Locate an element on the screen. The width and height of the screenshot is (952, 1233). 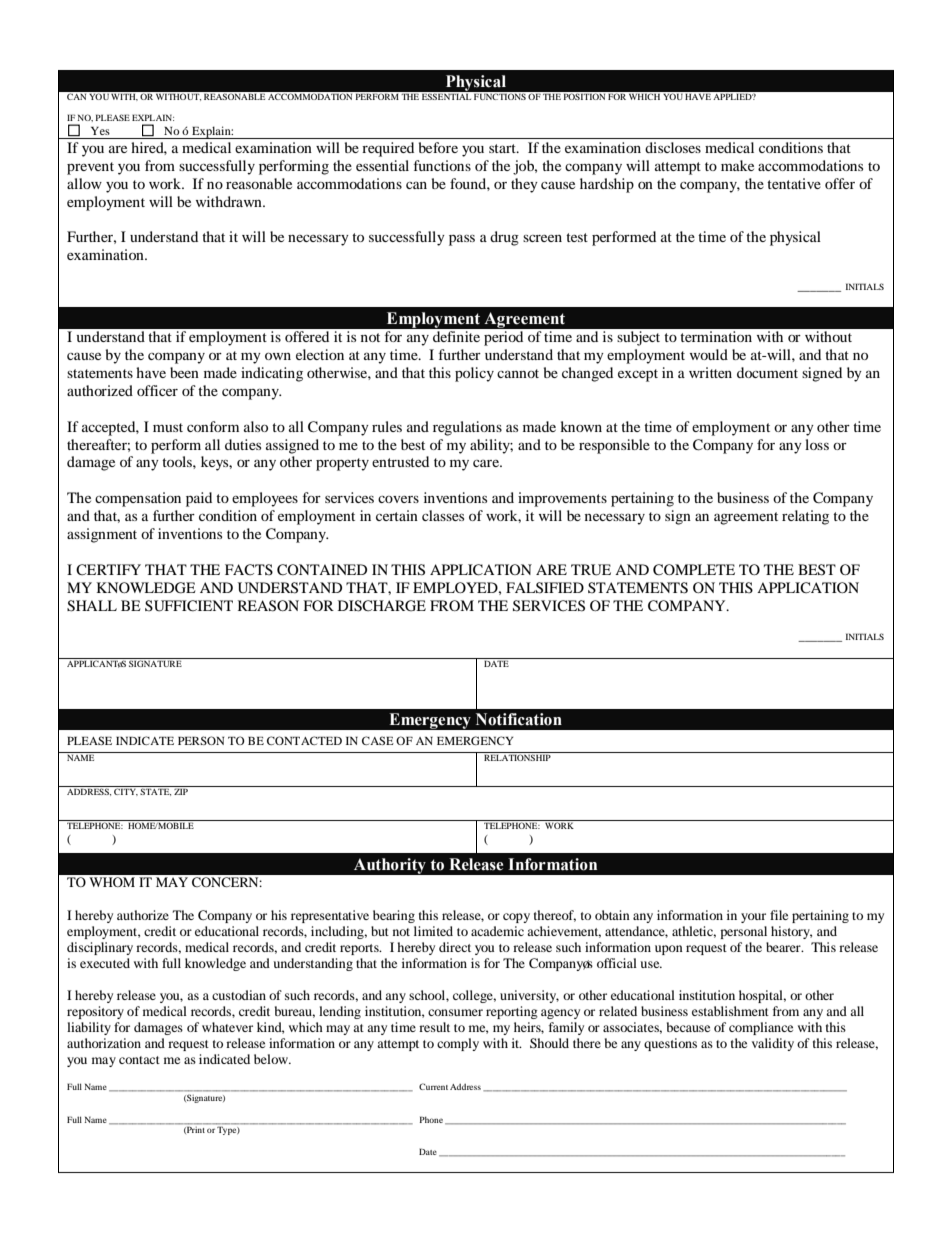
written is located at coordinates (710, 372).
